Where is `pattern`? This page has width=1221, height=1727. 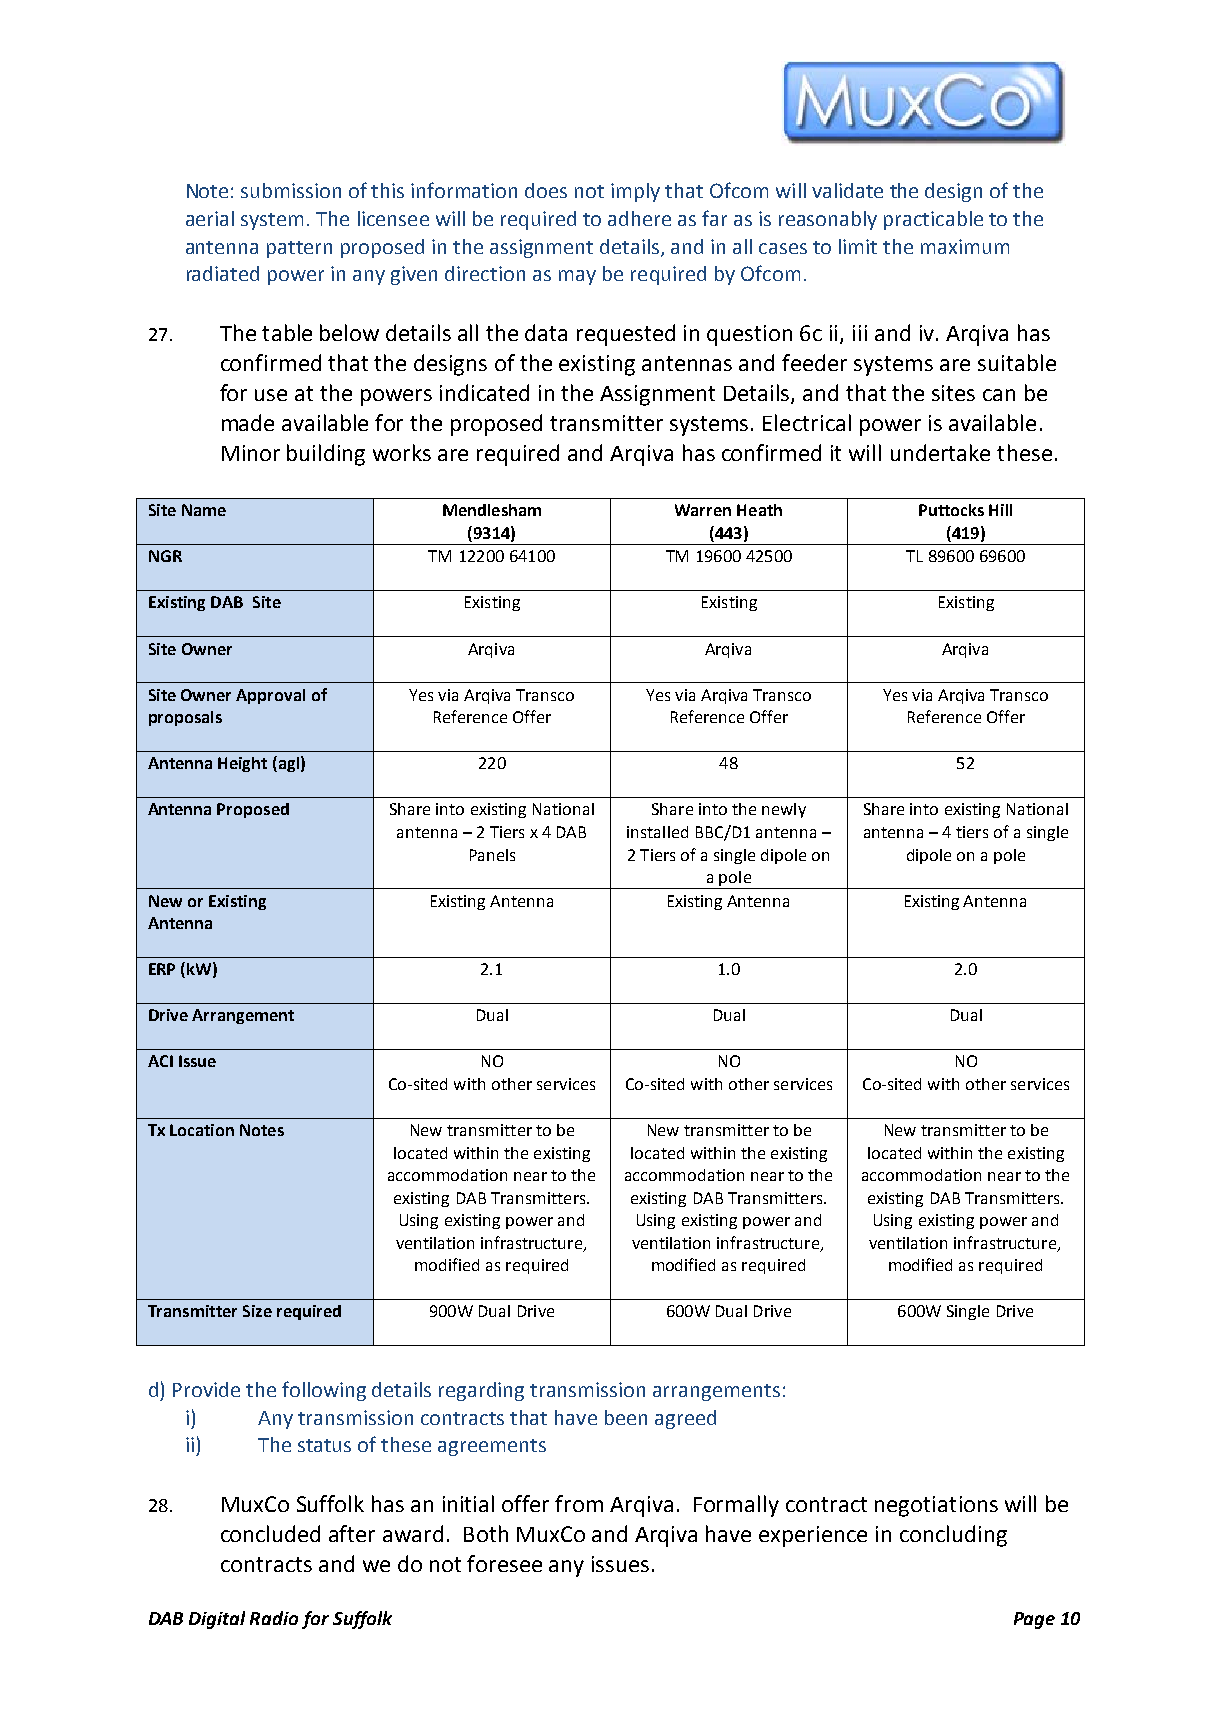 pattern is located at coordinates (299, 249).
